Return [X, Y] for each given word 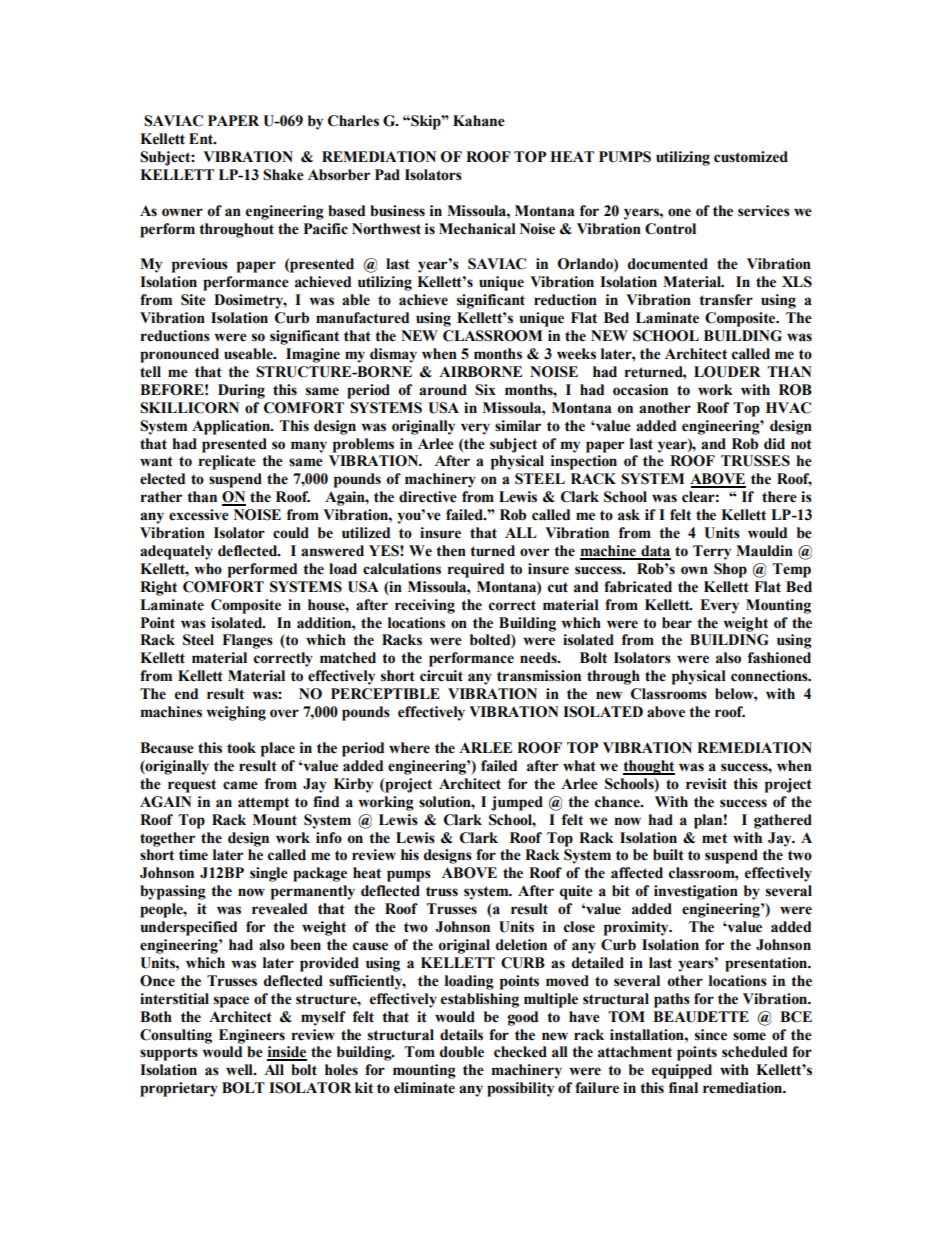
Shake [283, 175]
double [462, 1052]
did [774, 444]
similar [518, 426]
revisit [706, 784]
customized [751, 157]
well [240, 1070]
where [409, 748]
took [241, 748]
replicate [227, 462]
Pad [387, 175]
